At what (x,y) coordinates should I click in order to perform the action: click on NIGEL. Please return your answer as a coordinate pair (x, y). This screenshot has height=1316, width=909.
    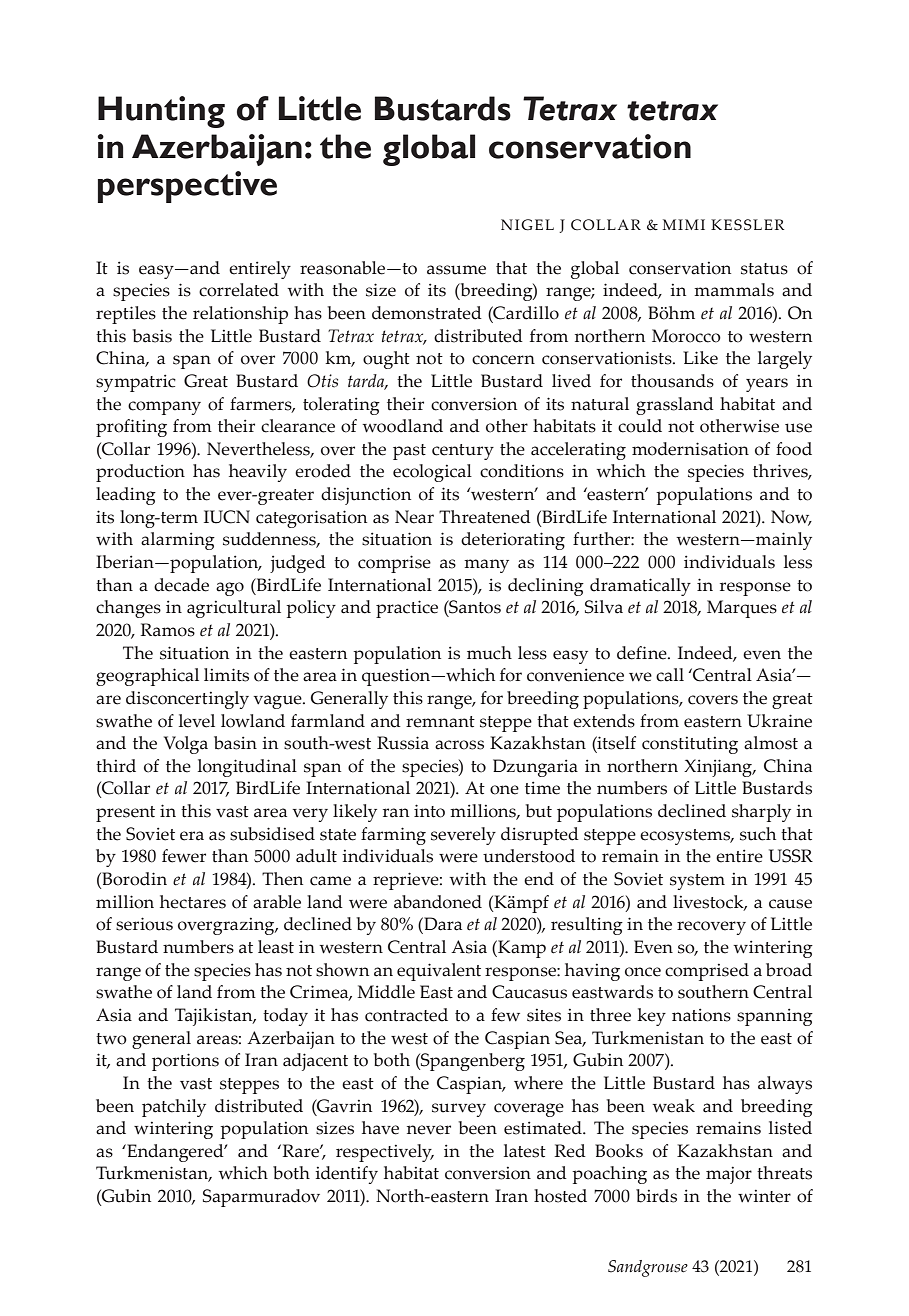
    Looking at the image, I should click on (527, 225).
